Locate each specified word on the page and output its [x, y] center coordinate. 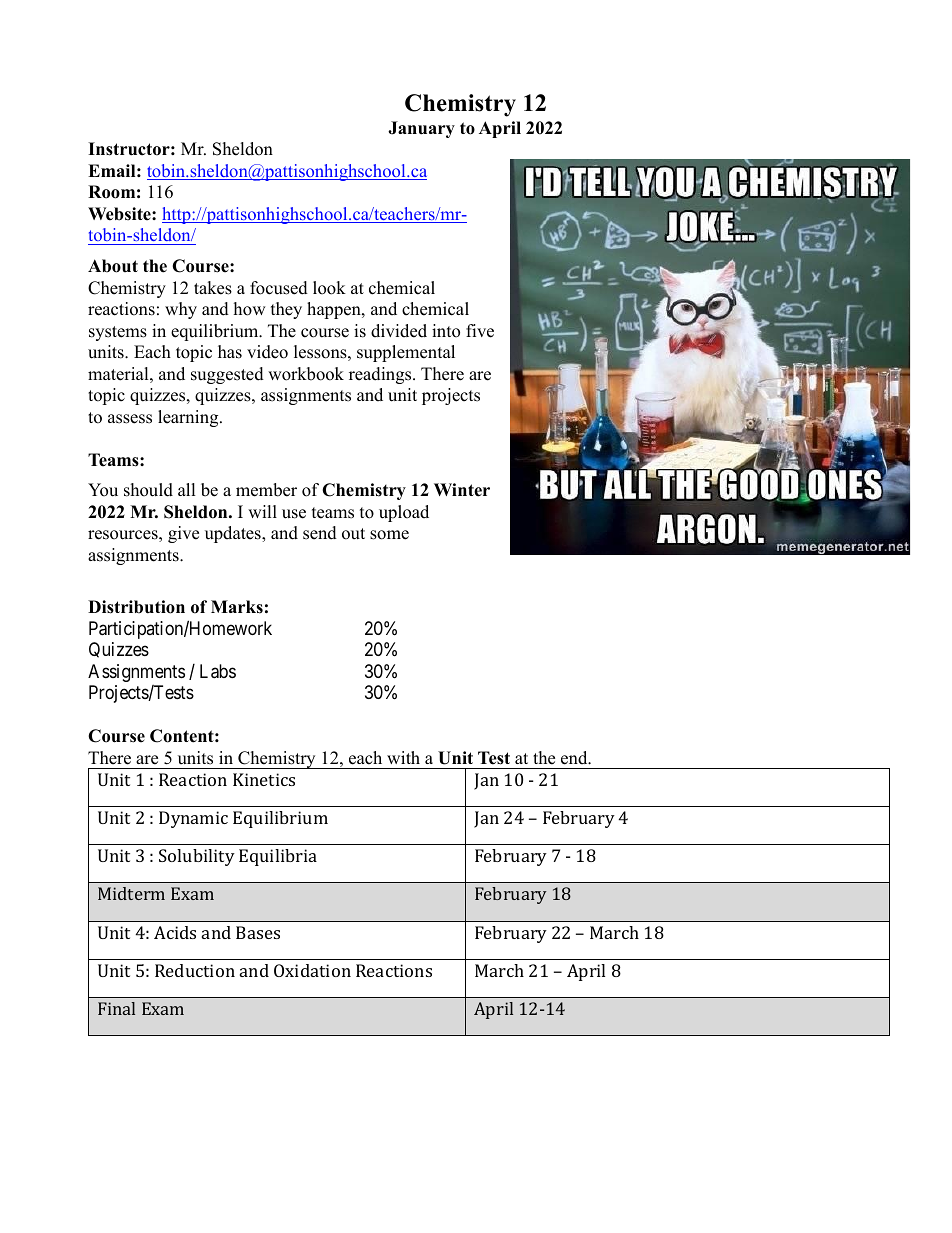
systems [118, 333]
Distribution [136, 607]
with [403, 757]
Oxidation [312, 970]
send [320, 533]
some [389, 535]
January [421, 129]
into [446, 331]
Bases [258, 932]
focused [279, 288]
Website [120, 214]
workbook [306, 374]
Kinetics [264, 779]
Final [116, 1008]
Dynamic [193, 819]
